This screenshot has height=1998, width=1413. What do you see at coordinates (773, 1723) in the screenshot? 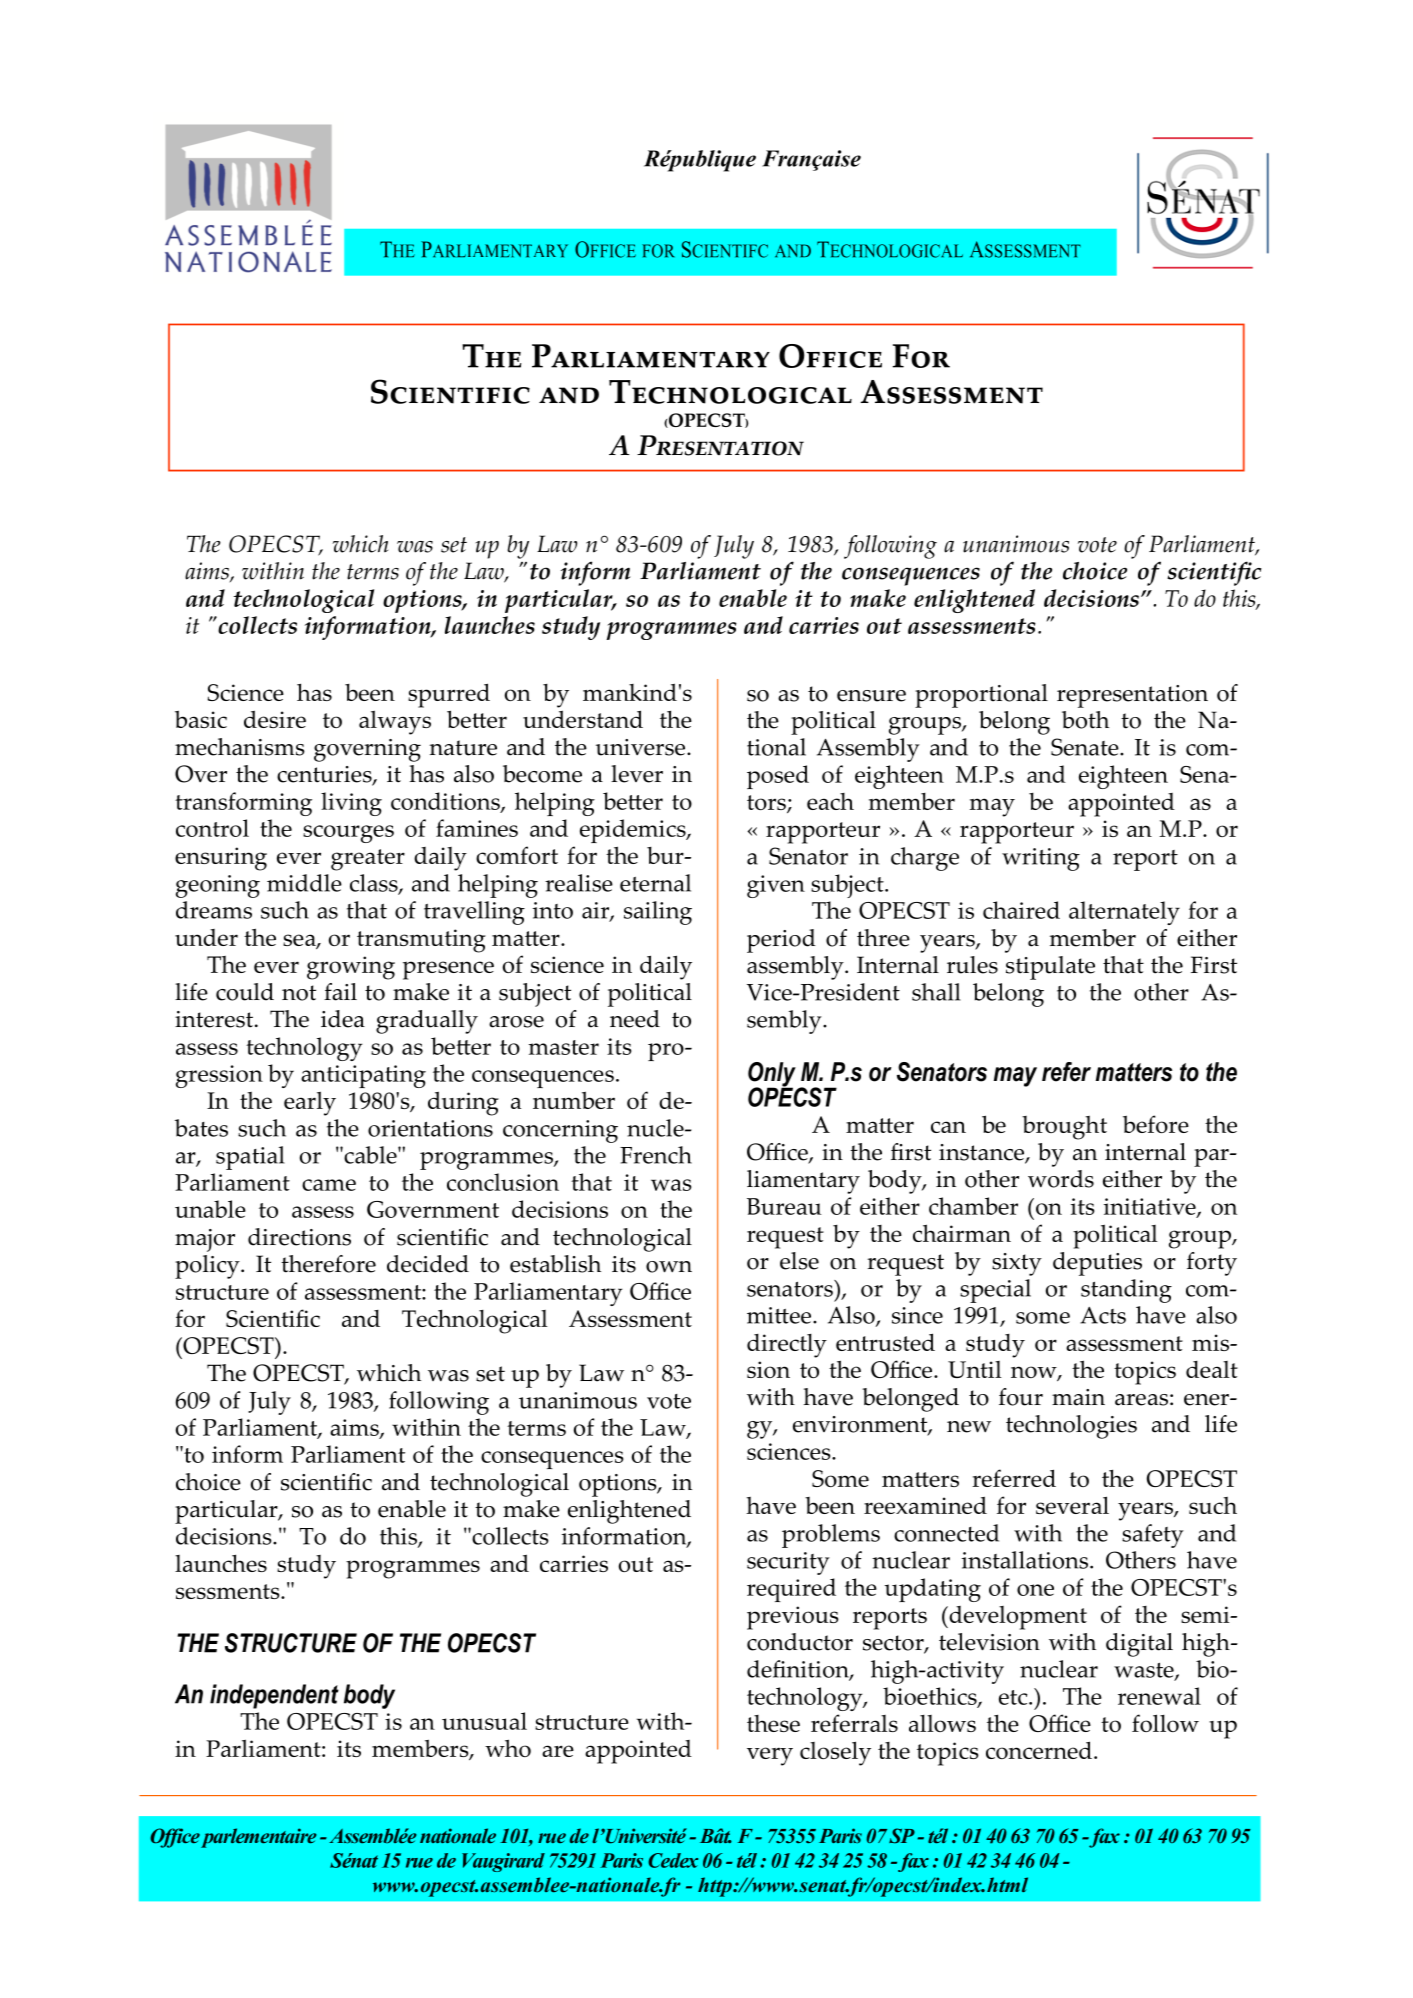
I see `these` at bounding box center [773, 1723].
